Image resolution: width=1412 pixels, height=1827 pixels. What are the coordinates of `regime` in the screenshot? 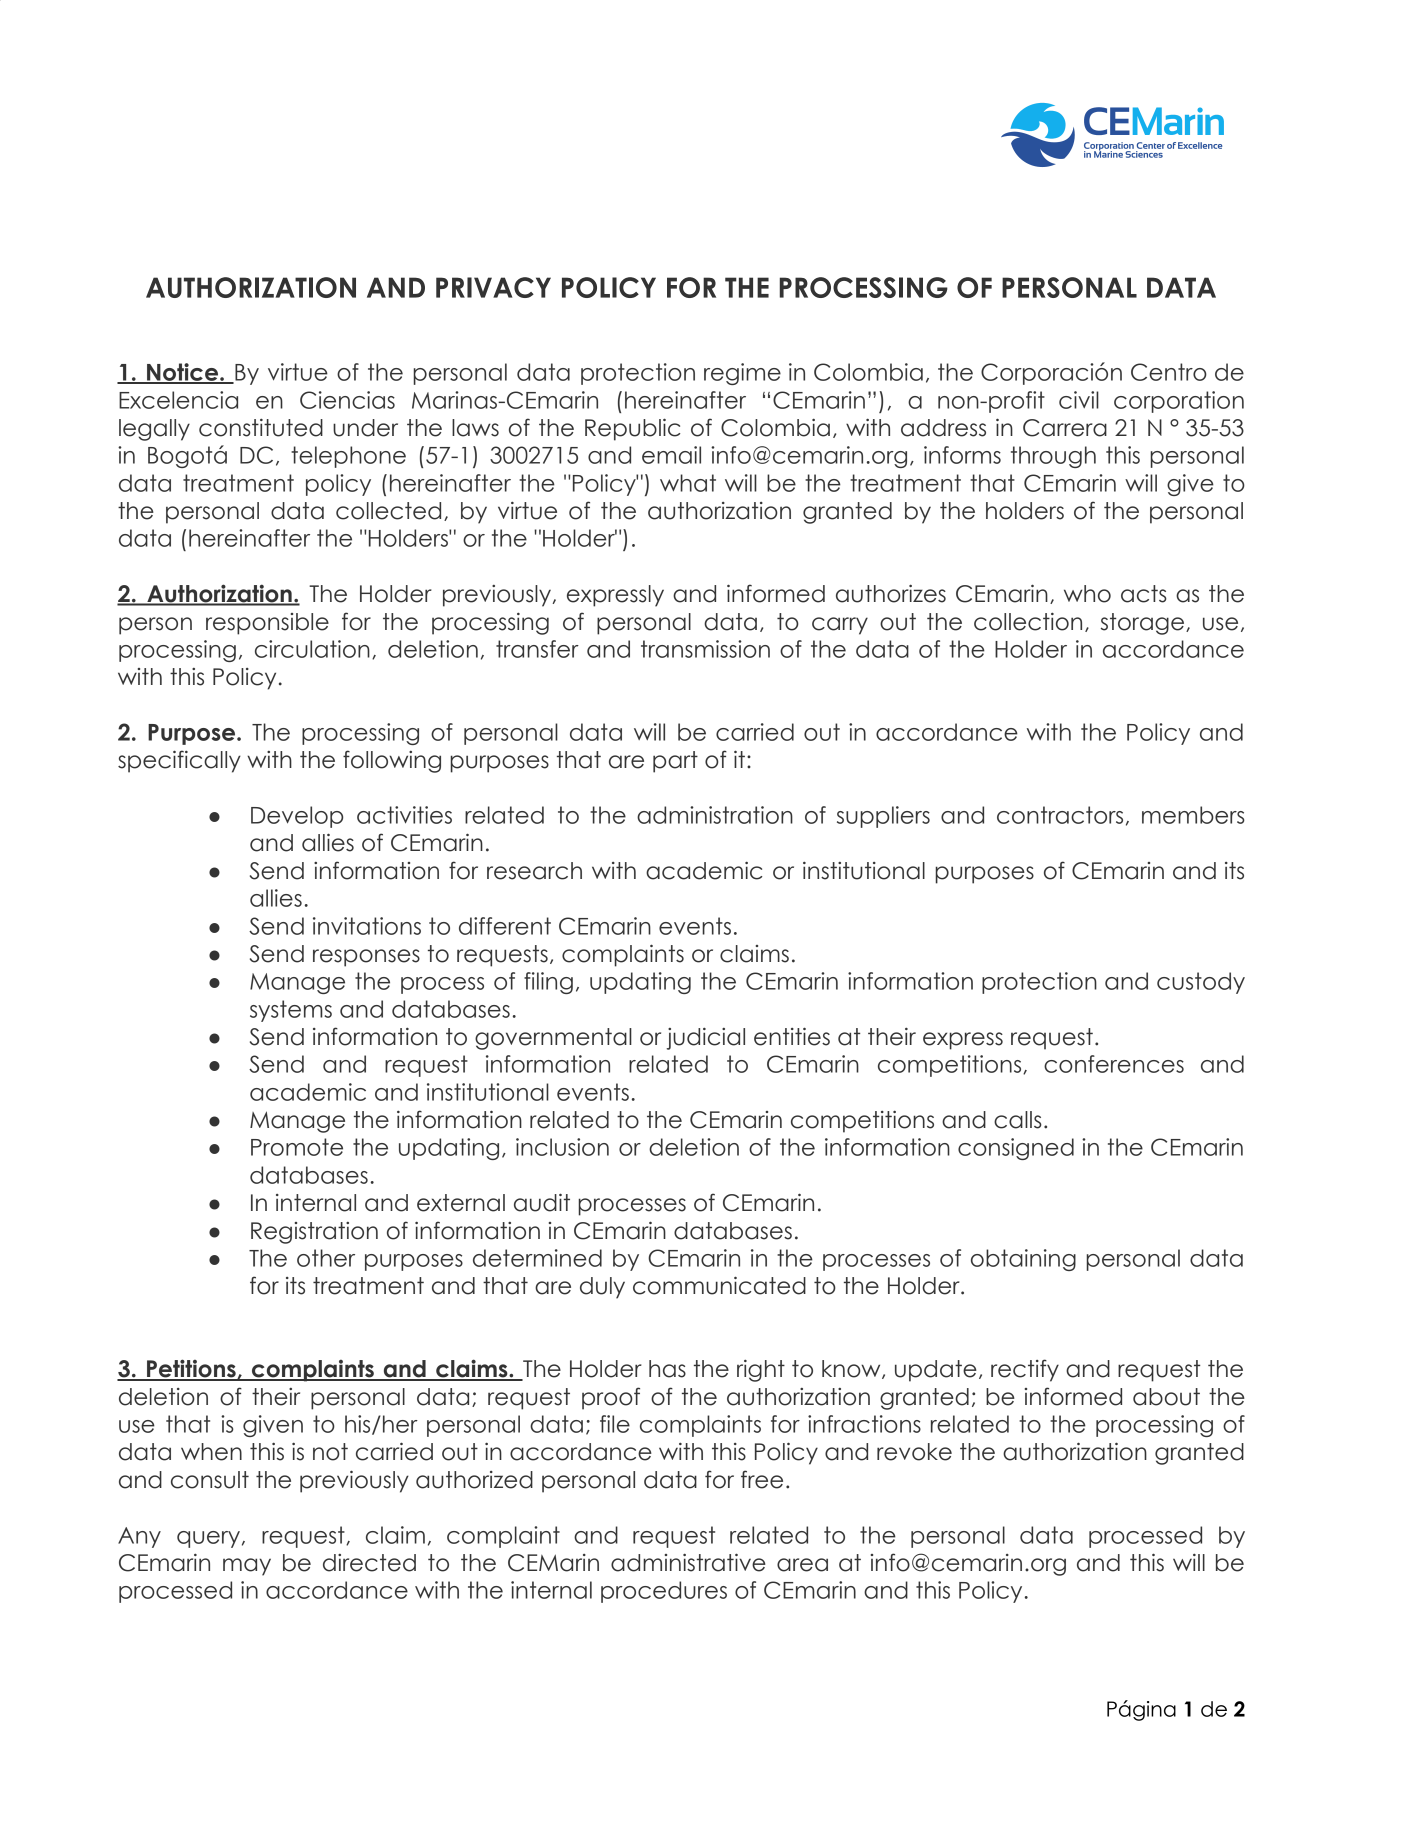 It's located at (742, 374).
